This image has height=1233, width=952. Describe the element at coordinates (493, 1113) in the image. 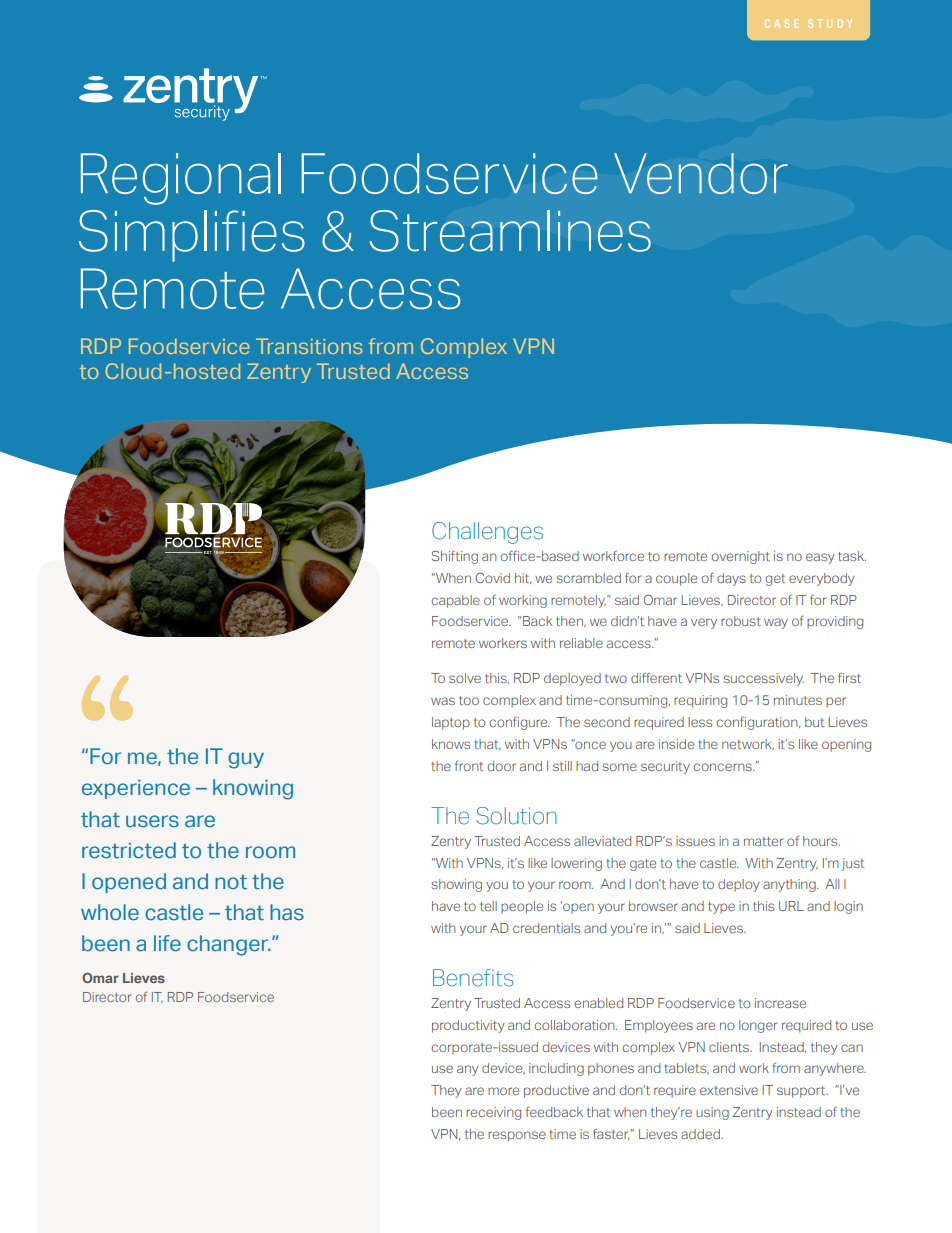

I see `receiving` at that location.
